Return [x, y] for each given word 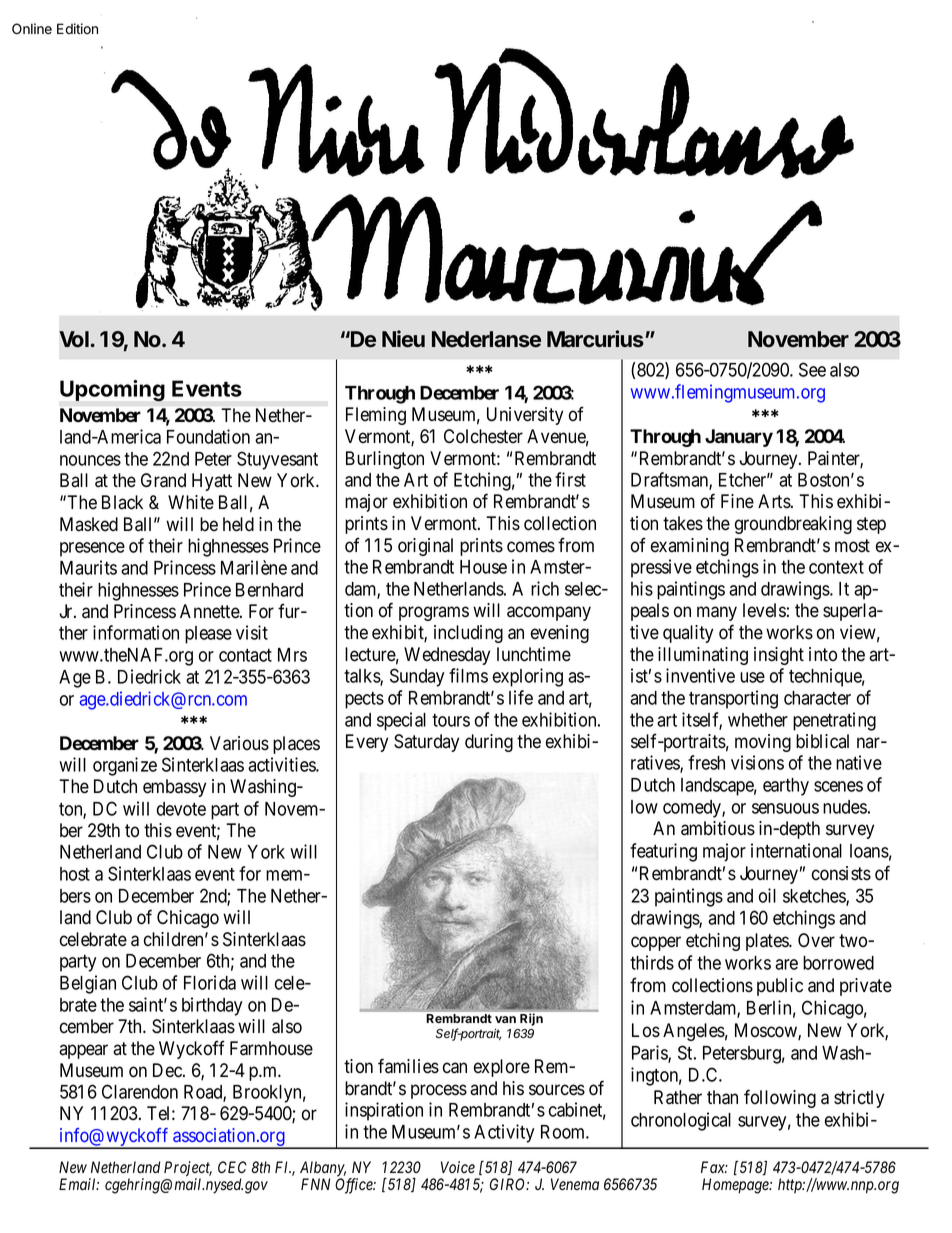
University [525, 416]
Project [188, 1170]
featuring [663, 852]
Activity [504, 1133]
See [812, 369]
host [75, 874]
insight [779, 656]
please [208, 635]
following [780, 1098]
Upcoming [112, 391]
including [468, 634]
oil [767, 895]
